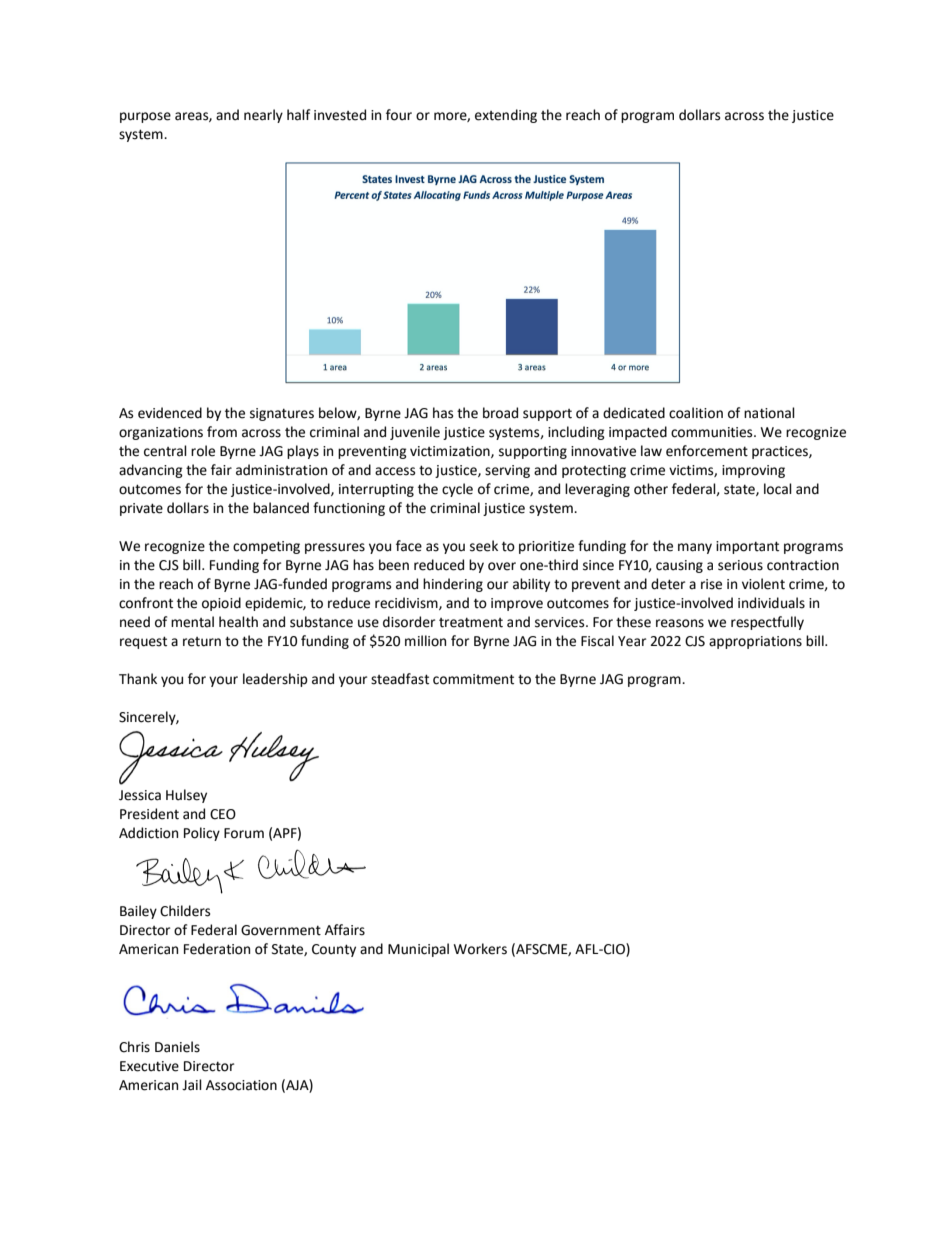 This screenshot has height=1233, width=952. What do you see at coordinates (275, 680) in the screenshot?
I see `leadership` at bounding box center [275, 680].
